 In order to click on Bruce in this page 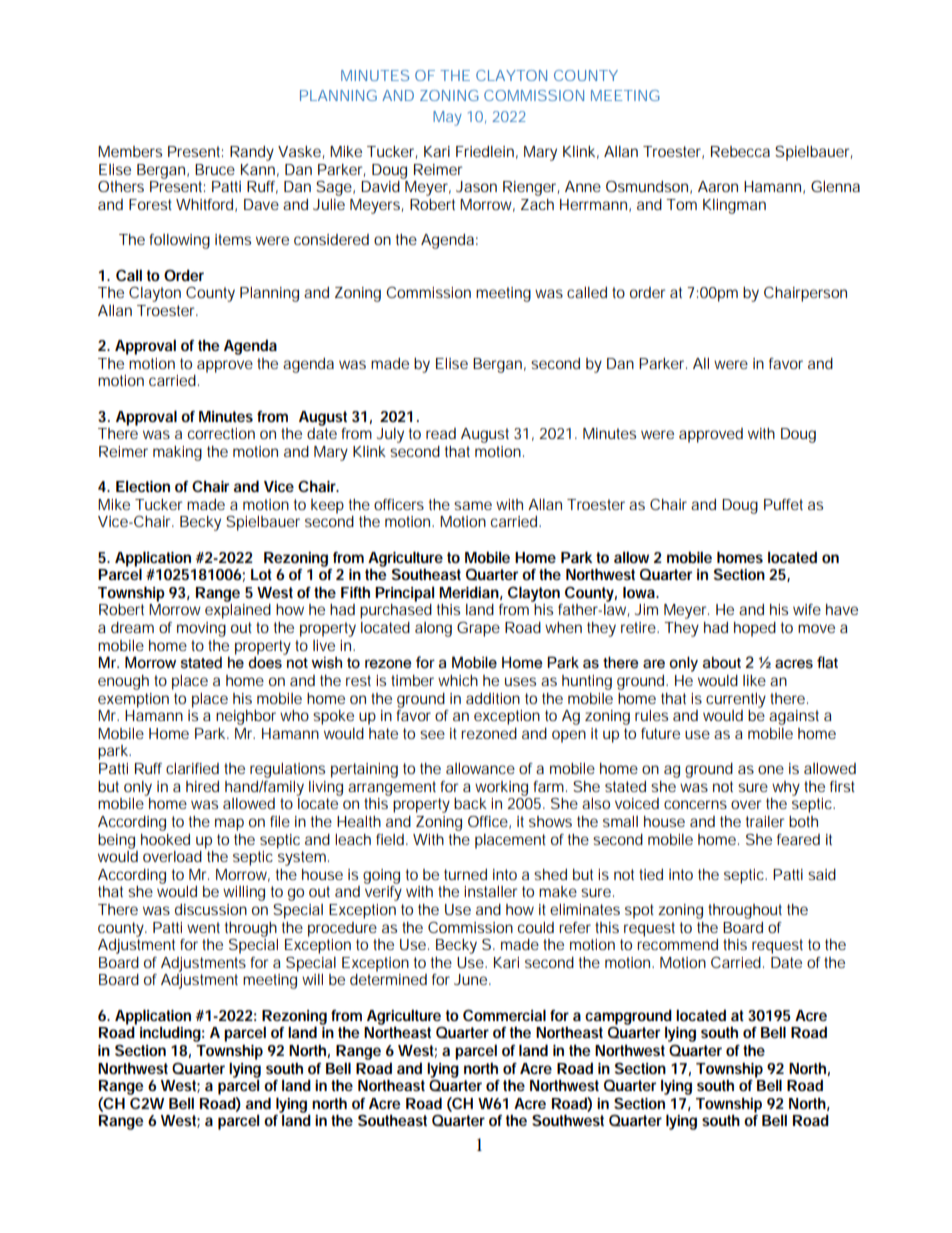, I will do `click(215, 169)`.
